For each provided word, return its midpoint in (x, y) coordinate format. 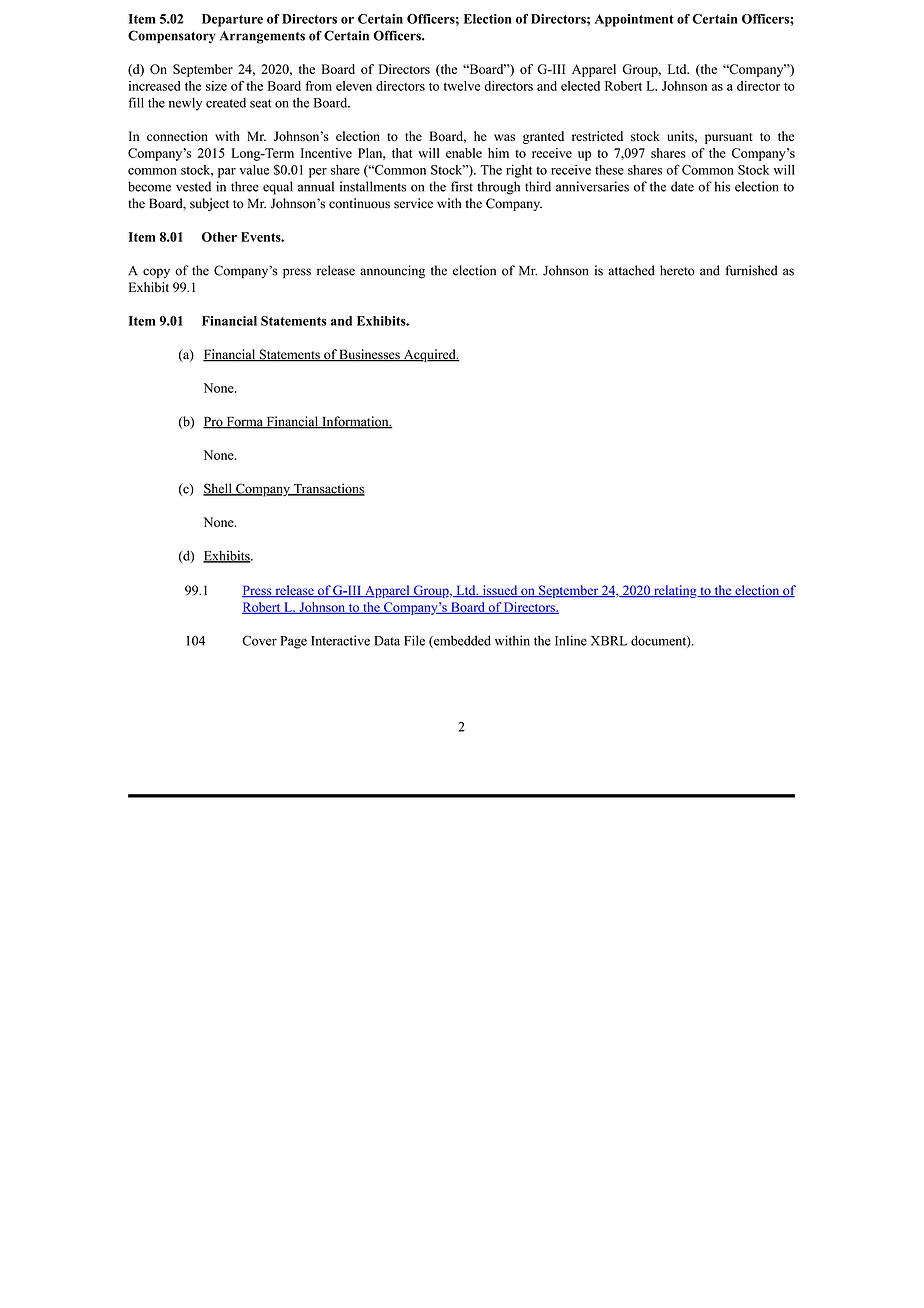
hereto (677, 270)
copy (156, 273)
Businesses (370, 355)
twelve (462, 86)
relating (675, 591)
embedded (461, 641)
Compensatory (171, 37)
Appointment (634, 20)
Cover (259, 640)
